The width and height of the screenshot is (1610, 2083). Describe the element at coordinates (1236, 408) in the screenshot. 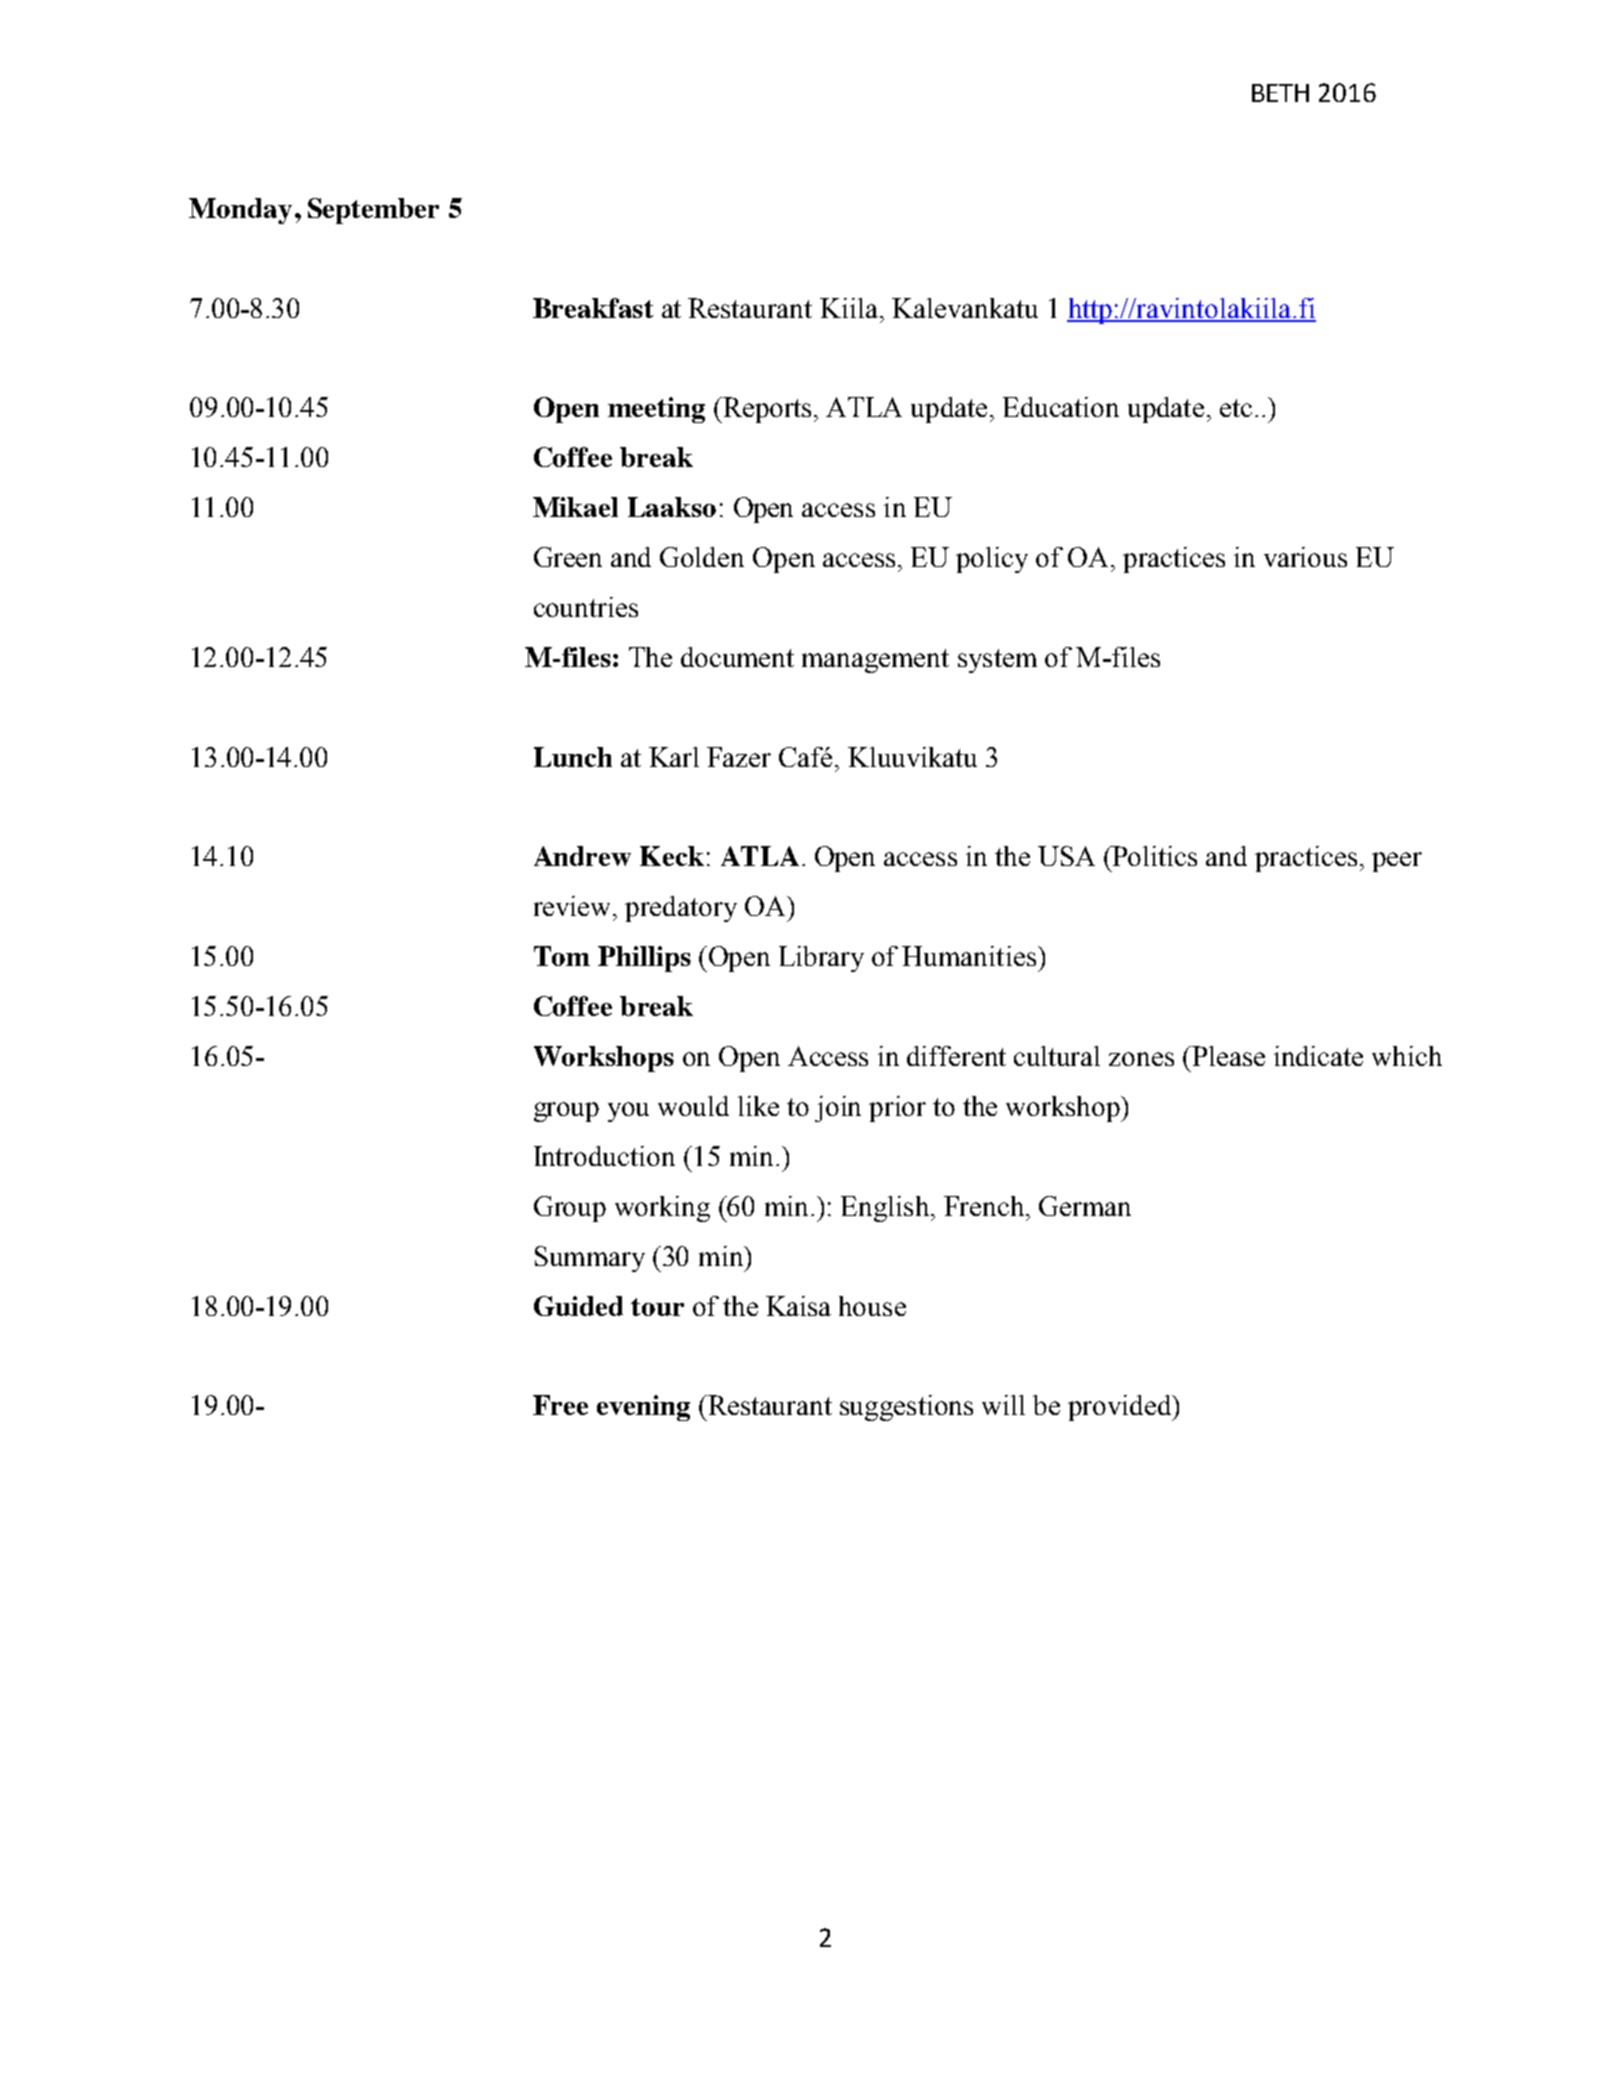

I see `etc` at that location.
